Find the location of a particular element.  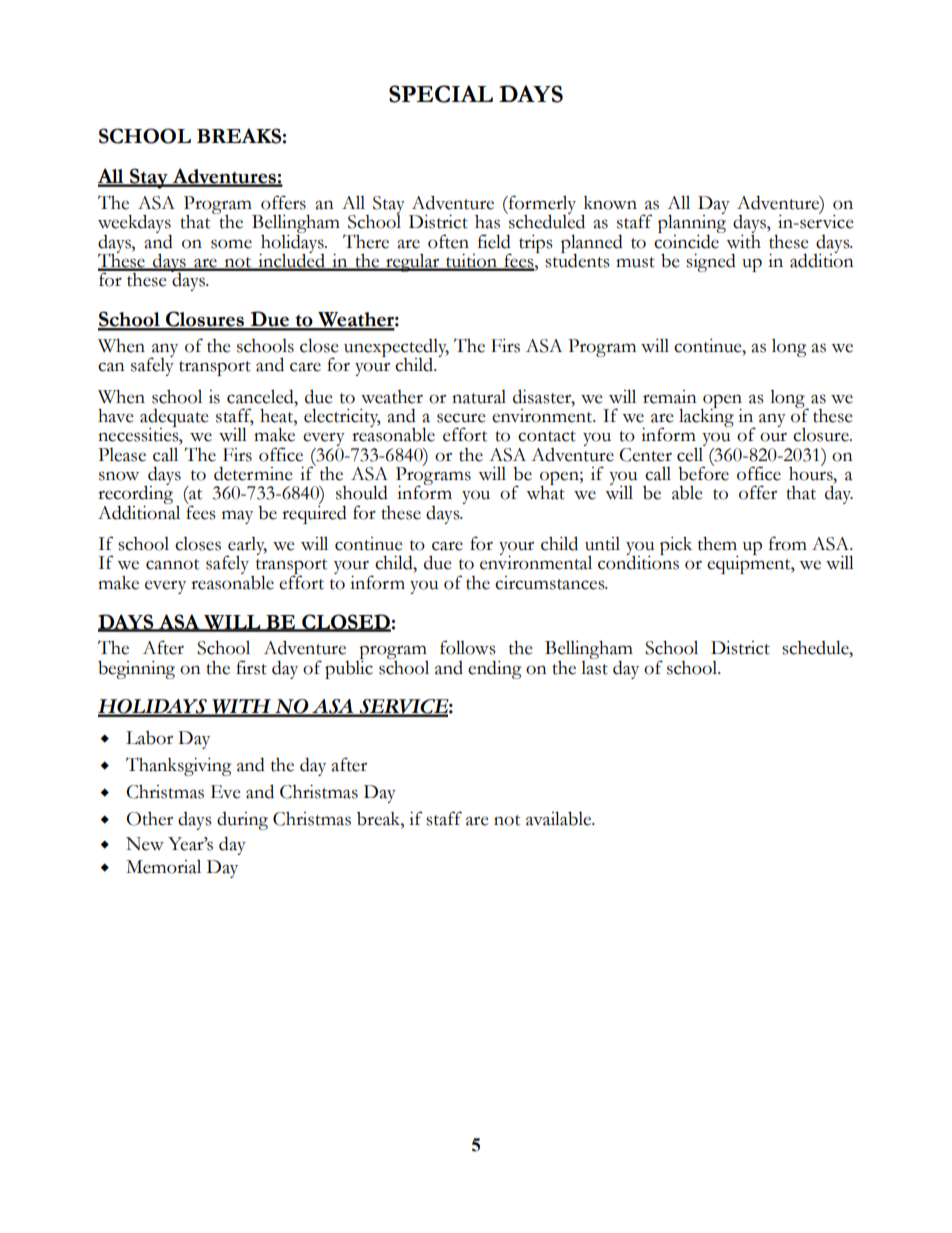

unexpectedly is located at coordinates (396, 349).
